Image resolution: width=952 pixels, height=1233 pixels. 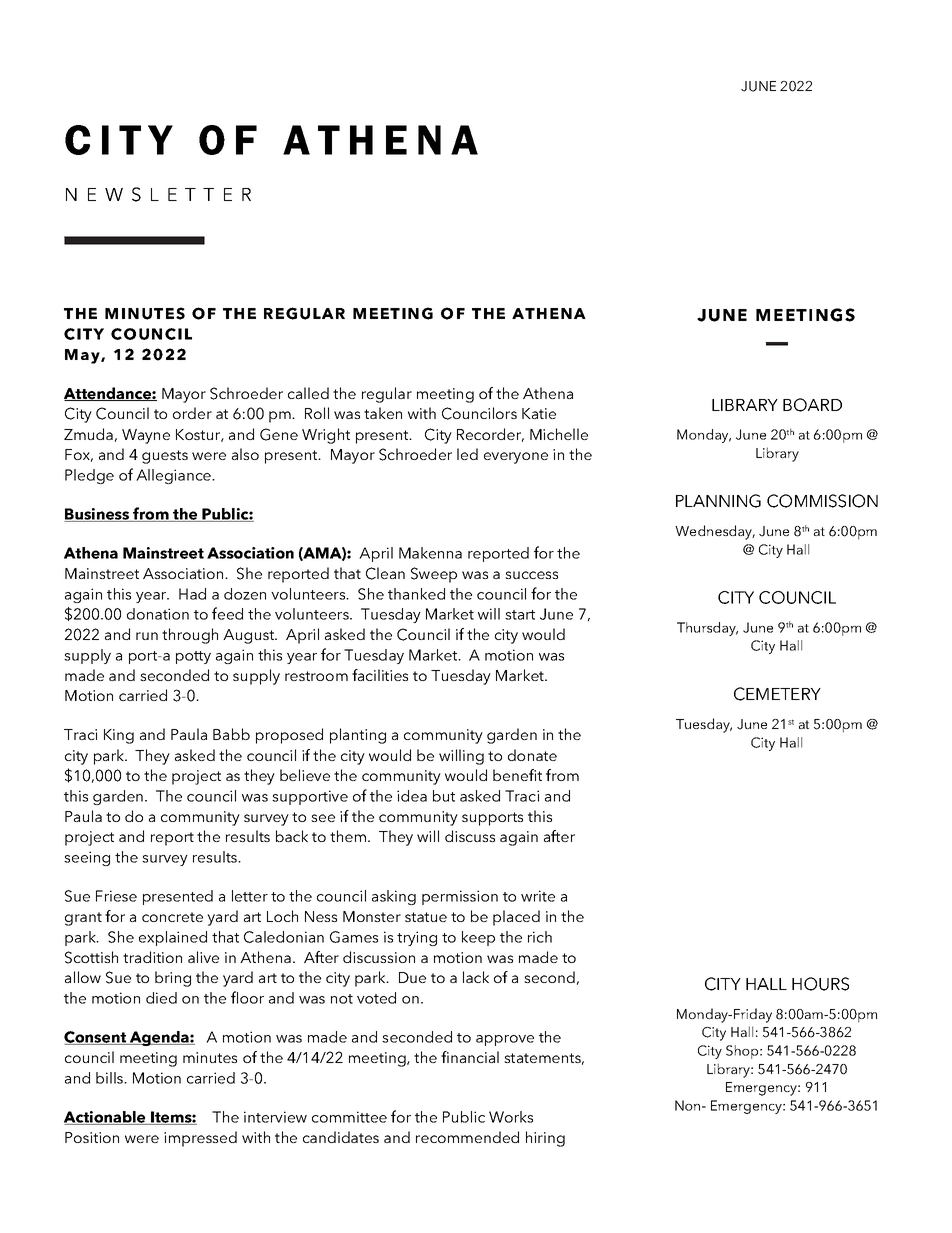 I want to click on impressed, so click(x=200, y=1139).
